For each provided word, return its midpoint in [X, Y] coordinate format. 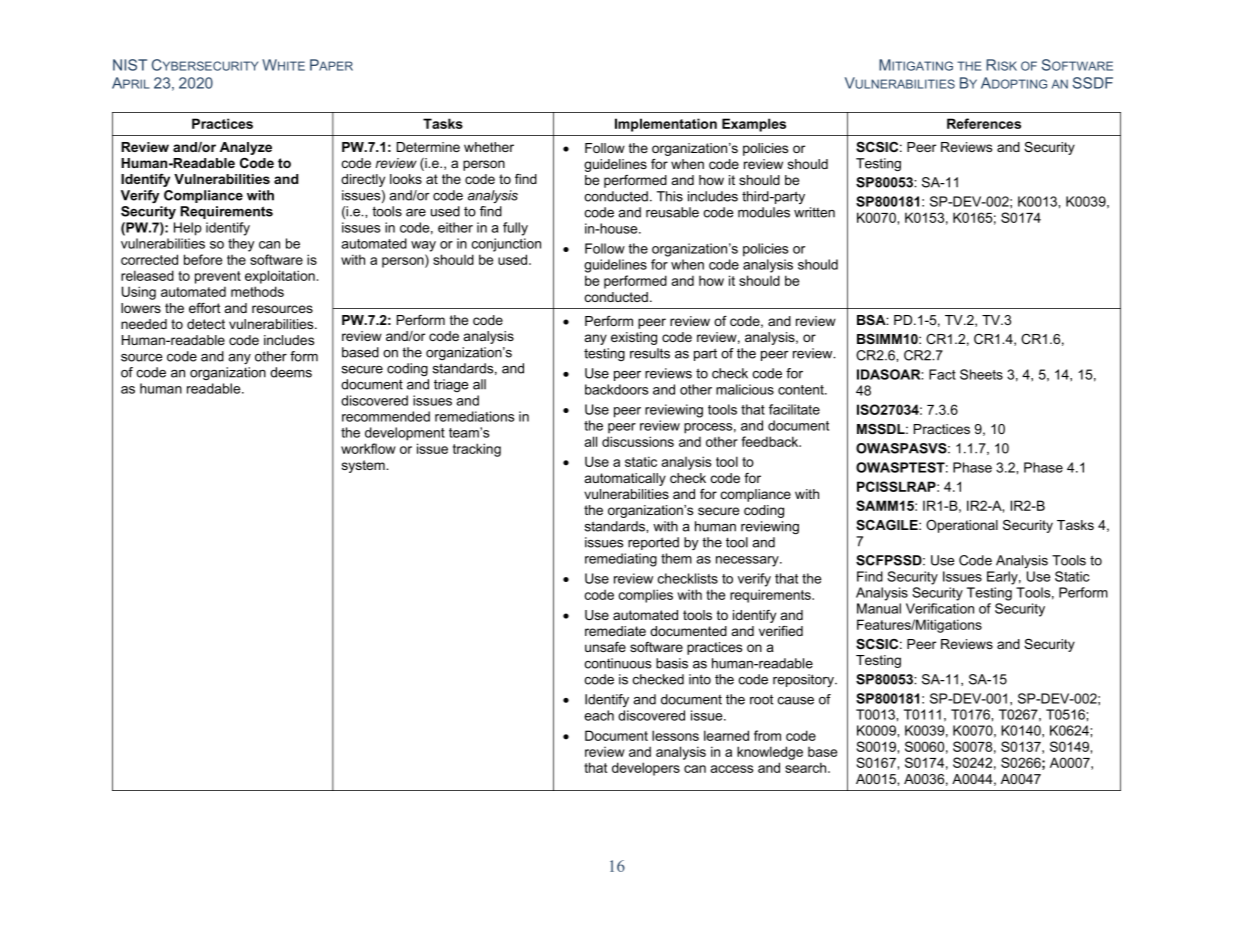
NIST [130, 65]
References [984, 123]
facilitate [794, 409]
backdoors [616, 389]
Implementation [666, 125]
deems [291, 372]
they [241, 245]
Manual [879, 608]
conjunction [506, 245]
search [807, 767]
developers [646, 769]
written [814, 212]
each [599, 715]
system [364, 466]
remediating [621, 560]
